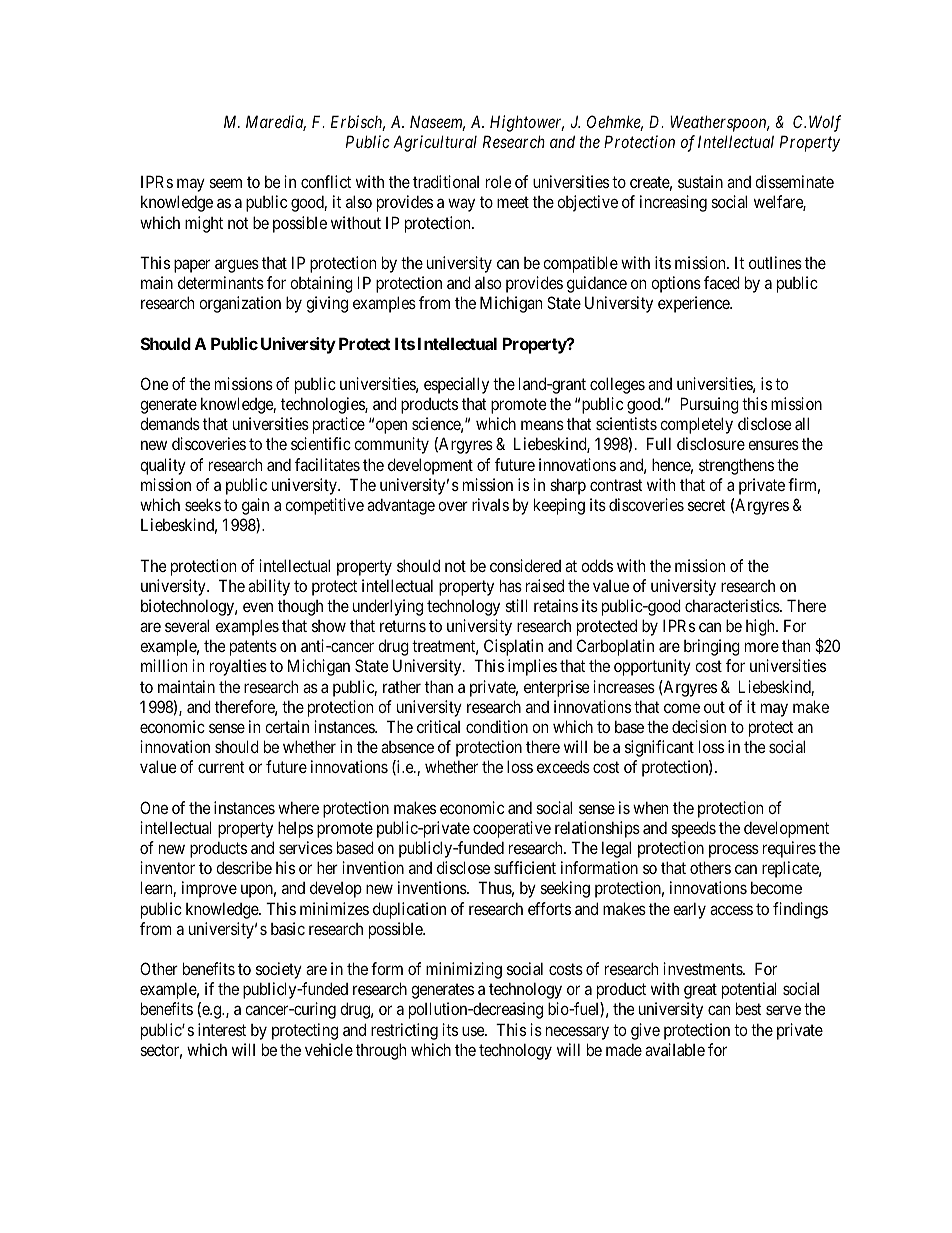 Image resolution: width=952 pixels, height=1233 pixels. Describe the element at coordinates (498, 181) in the document. I see `role` at that location.
